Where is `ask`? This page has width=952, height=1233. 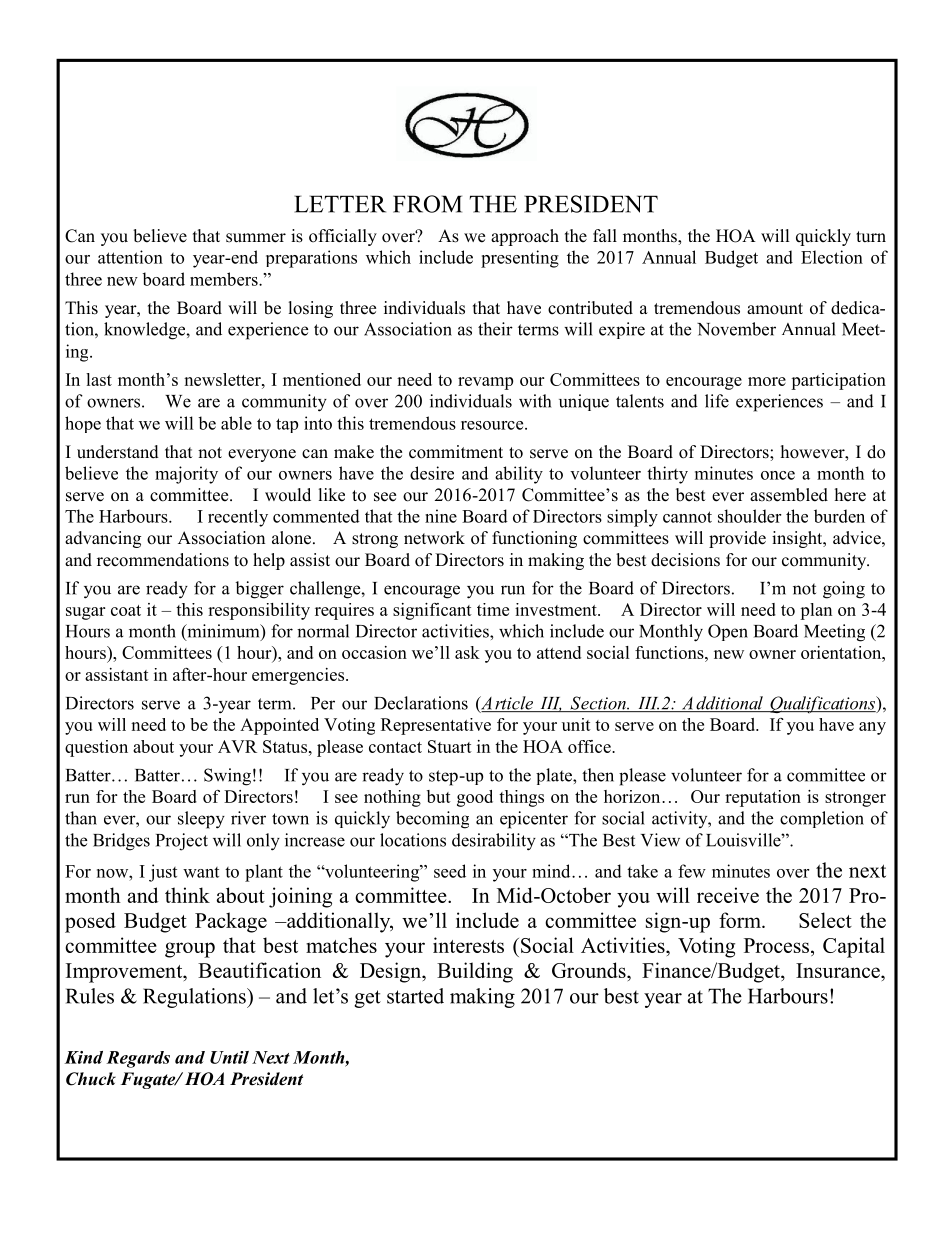
ask is located at coordinates (467, 652).
